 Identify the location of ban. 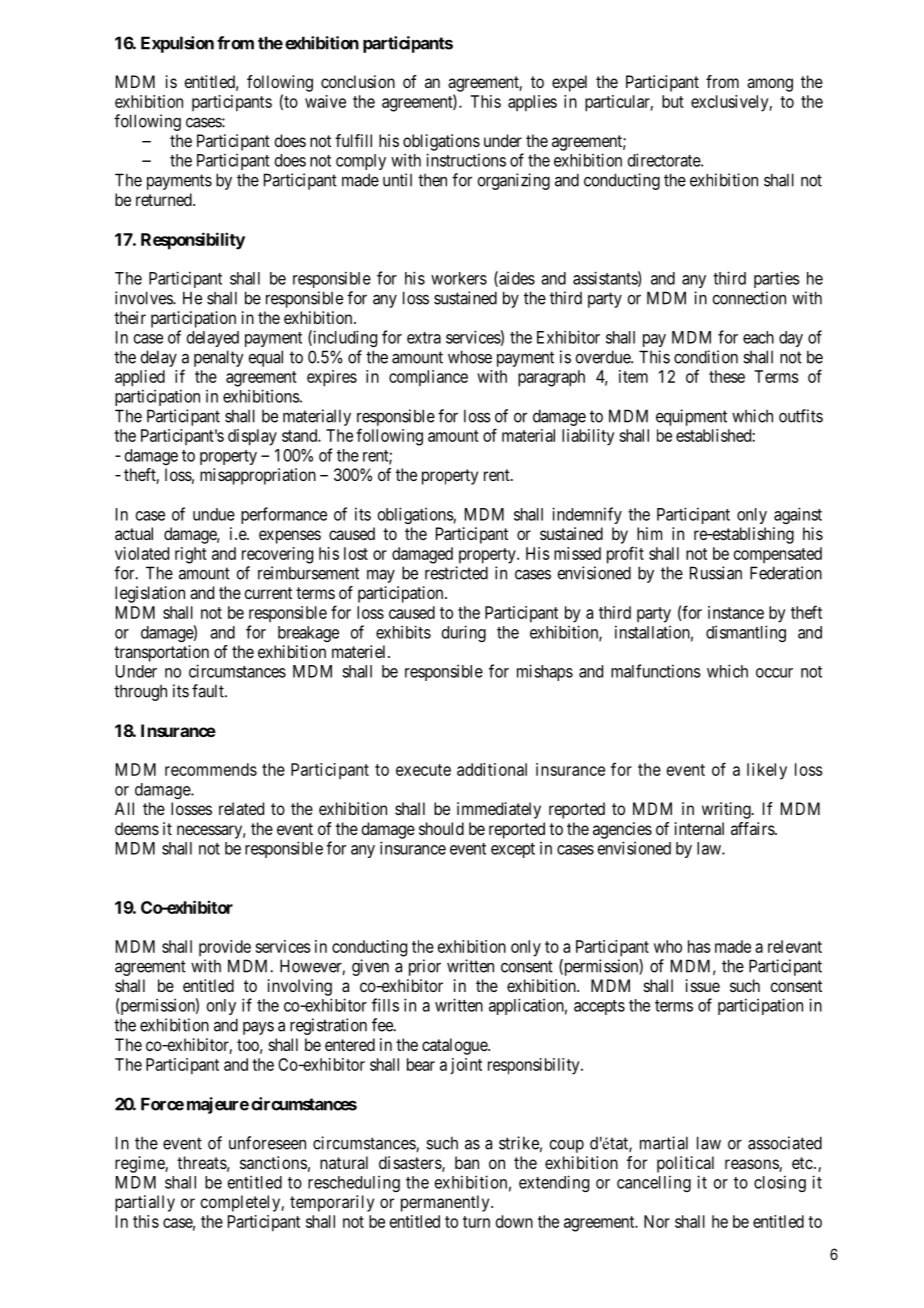
(467, 1162).
